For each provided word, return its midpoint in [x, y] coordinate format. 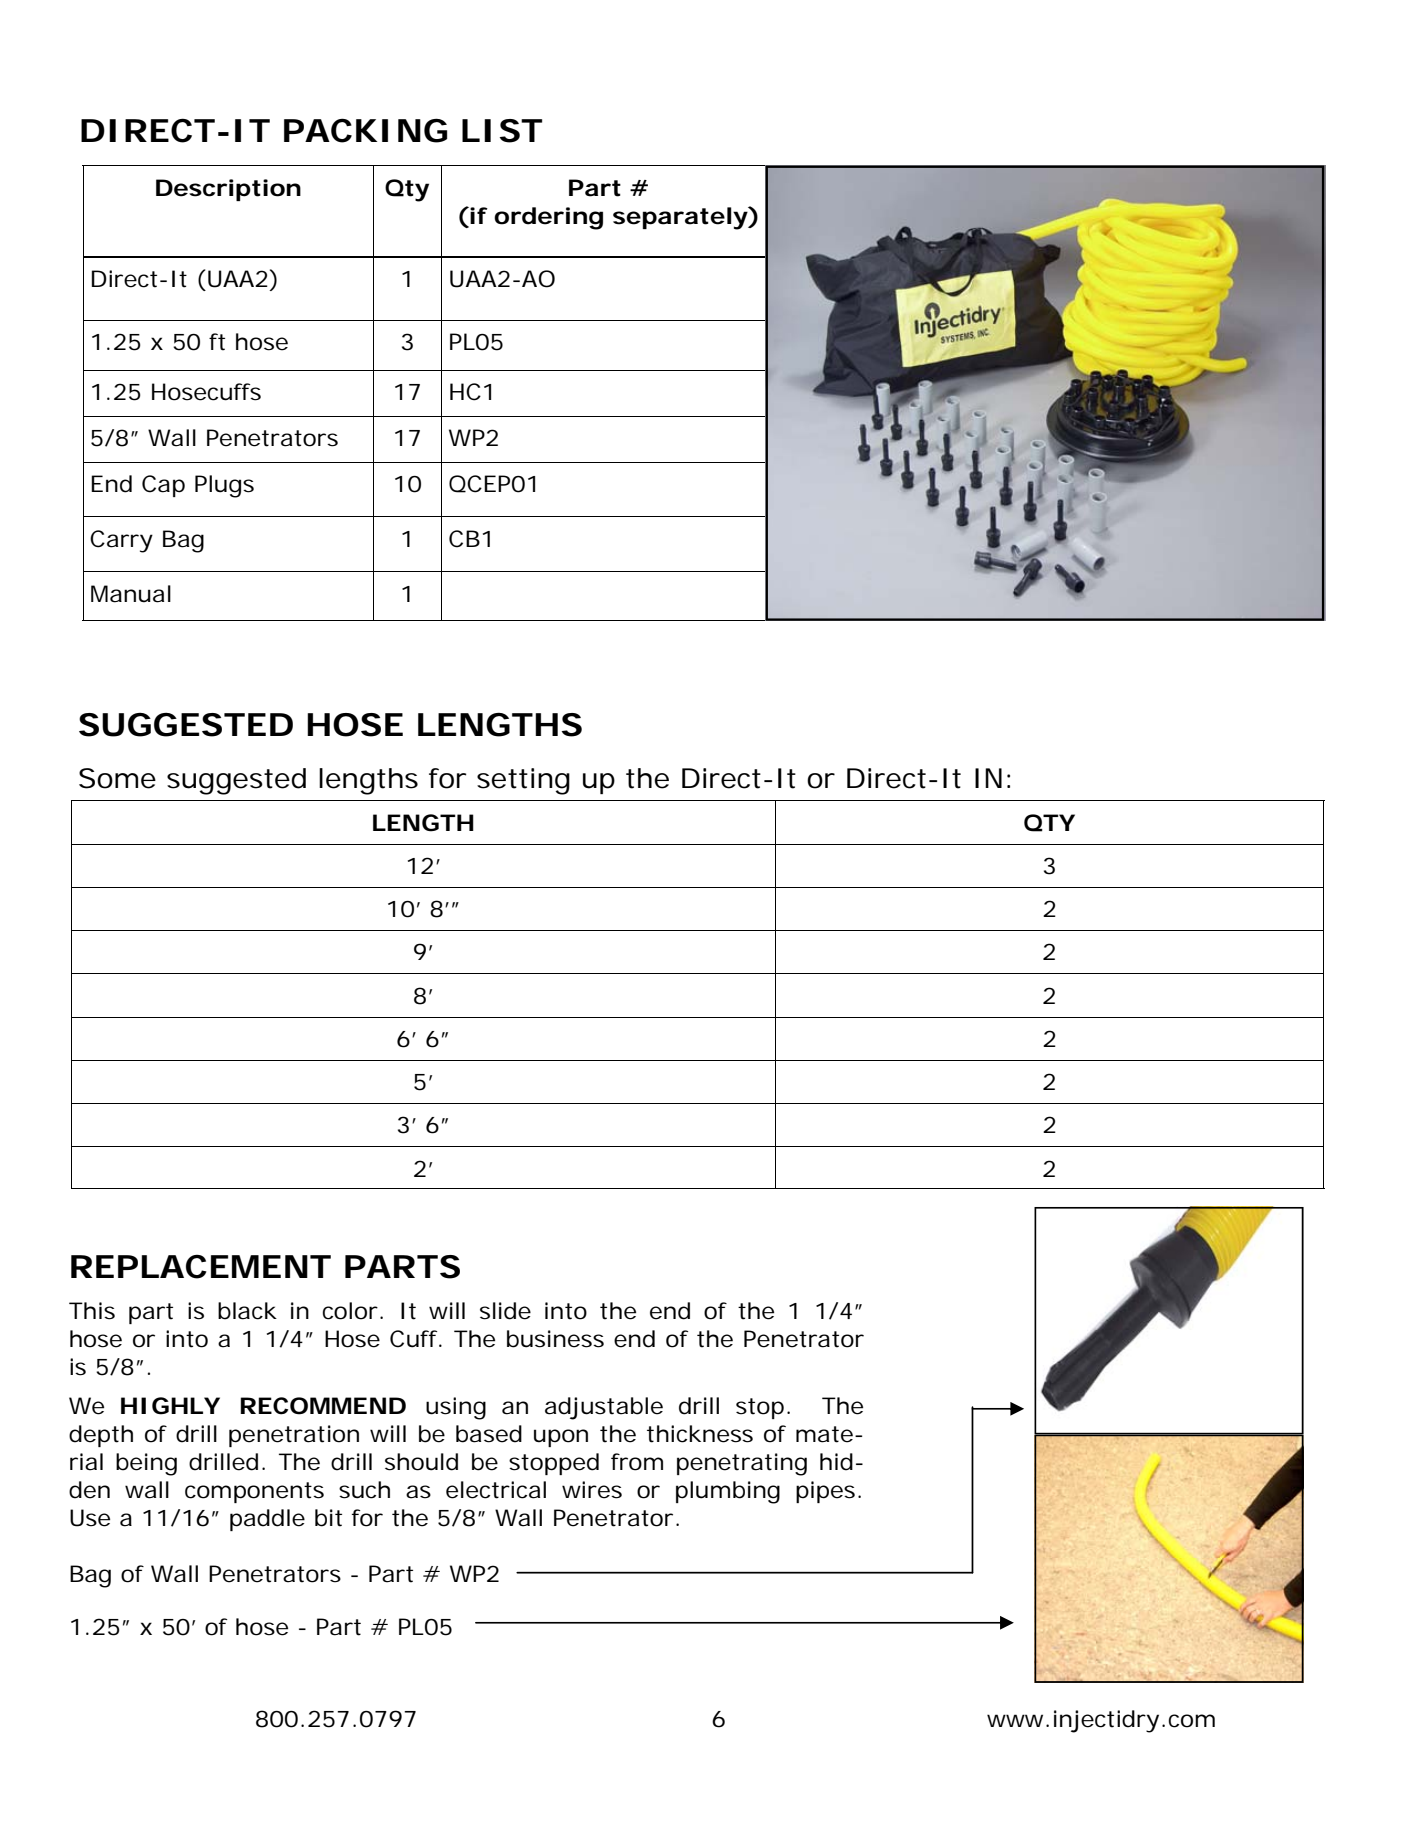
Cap [163, 486]
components [254, 1492]
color [350, 1311]
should [421, 1462]
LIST [501, 131]
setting [523, 781]
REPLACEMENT [200, 1267]
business [555, 1339]
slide [505, 1311]
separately [680, 218]
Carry [121, 541]
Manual [131, 594]
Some [117, 778]
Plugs [224, 486]
